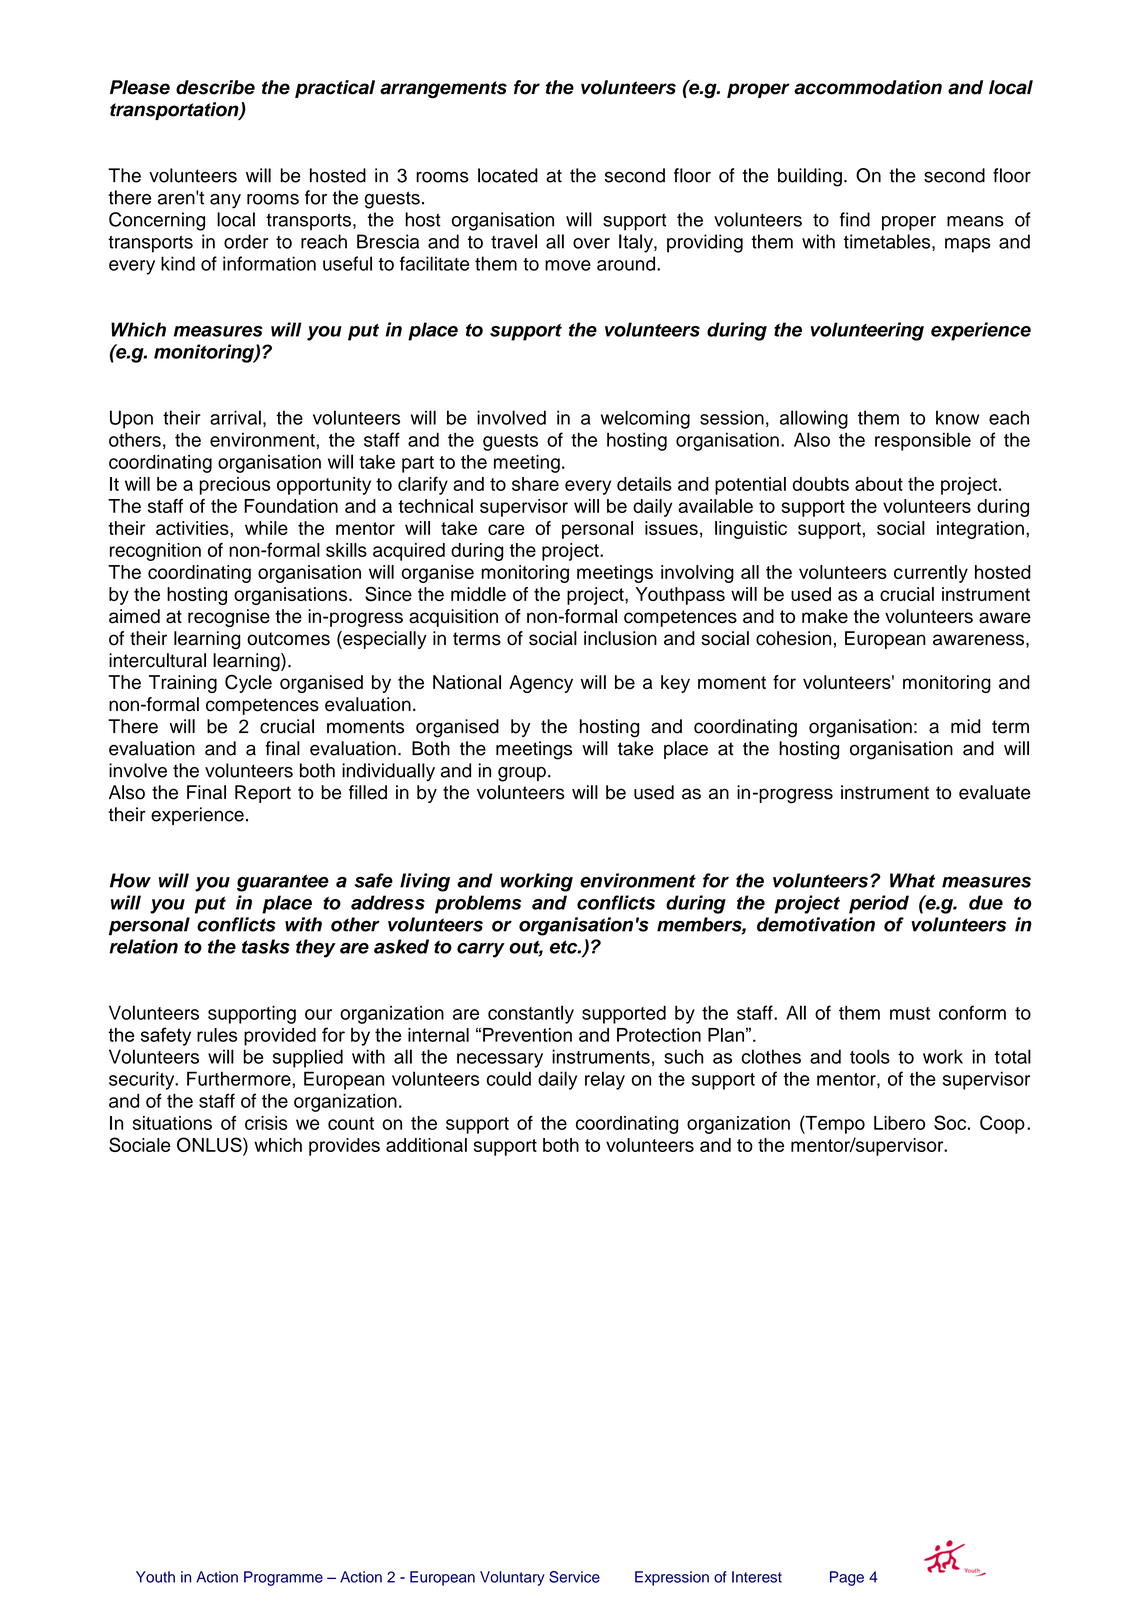 The height and width of the image is (1613, 1140). Describe the element at coordinates (620, 638) in the image. I see `inclusion` at that location.
